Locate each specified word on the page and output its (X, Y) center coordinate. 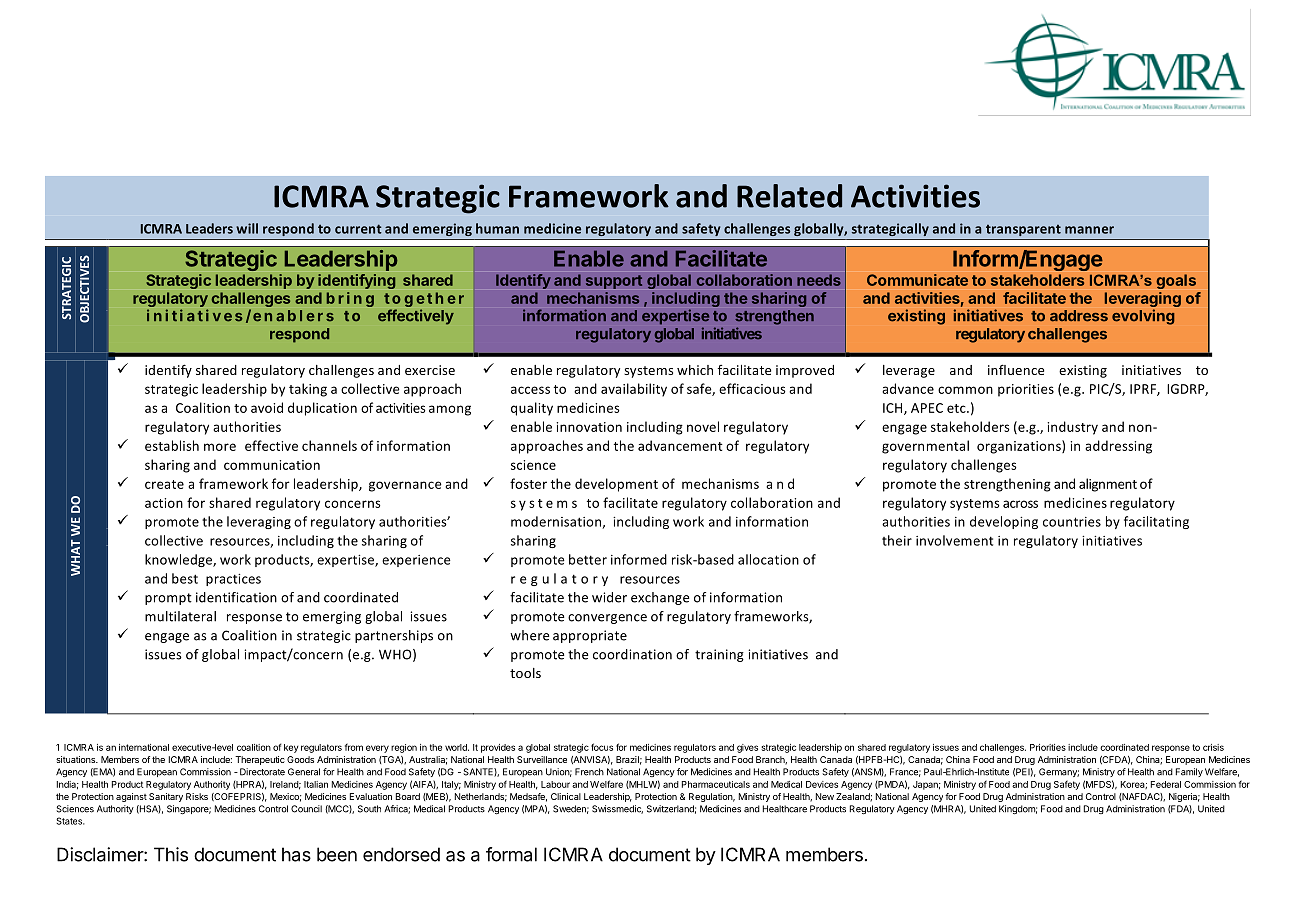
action (164, 503)
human (497, 228)
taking (308, 390)
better (588, 559)
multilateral (180, 616)
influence (1016, 369)
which (695, 370)
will (247, 228)
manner (1089, 230)
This (171, 854)
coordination (632, 654)
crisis (1213, 747)
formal (511, 854)
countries (1072, 522)
